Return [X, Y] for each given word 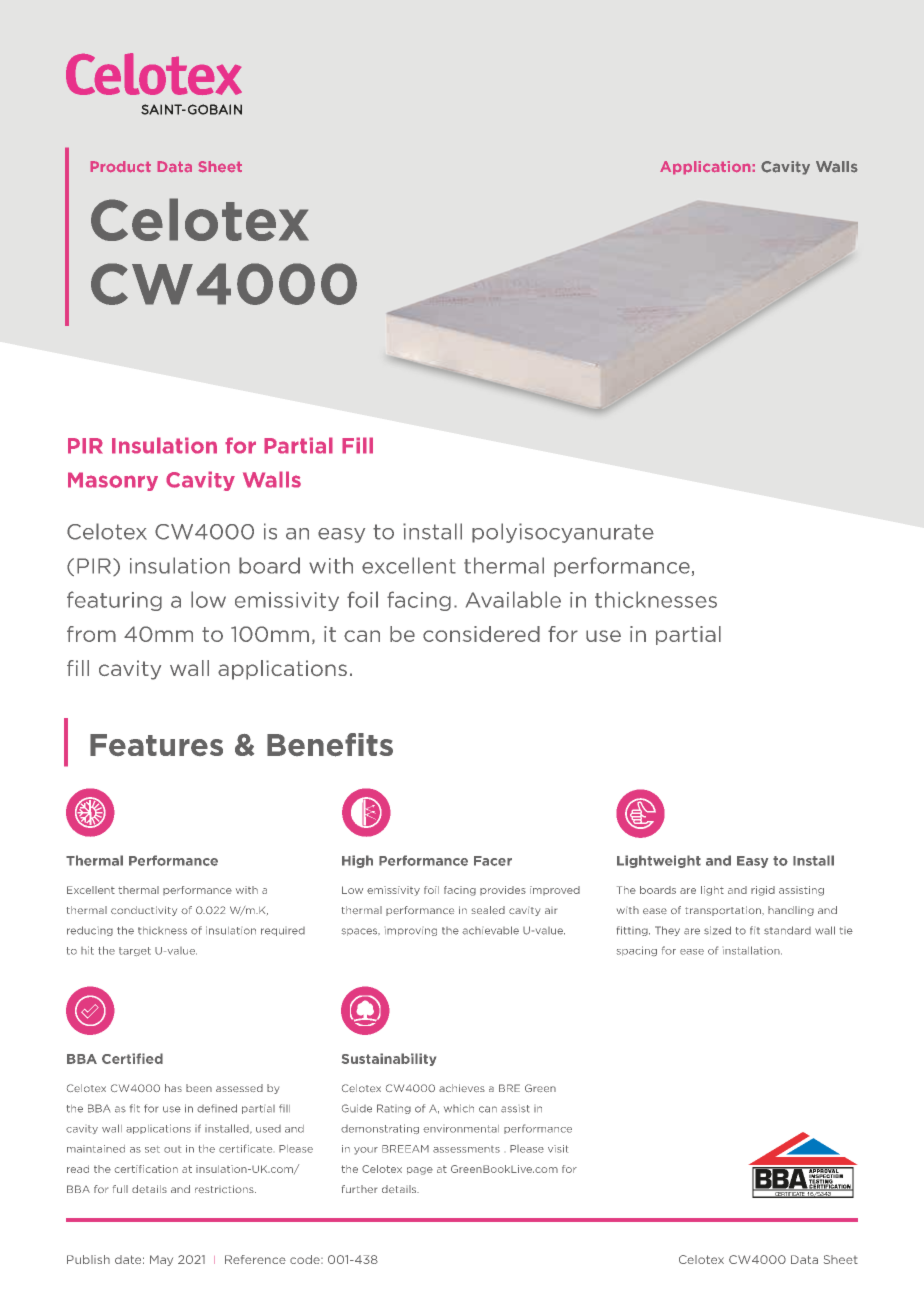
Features [156, 745]
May [161, 1260]
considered [481, 634]
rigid [763, 891]
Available [513, 599]
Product [121, 166]
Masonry [113, 481]
